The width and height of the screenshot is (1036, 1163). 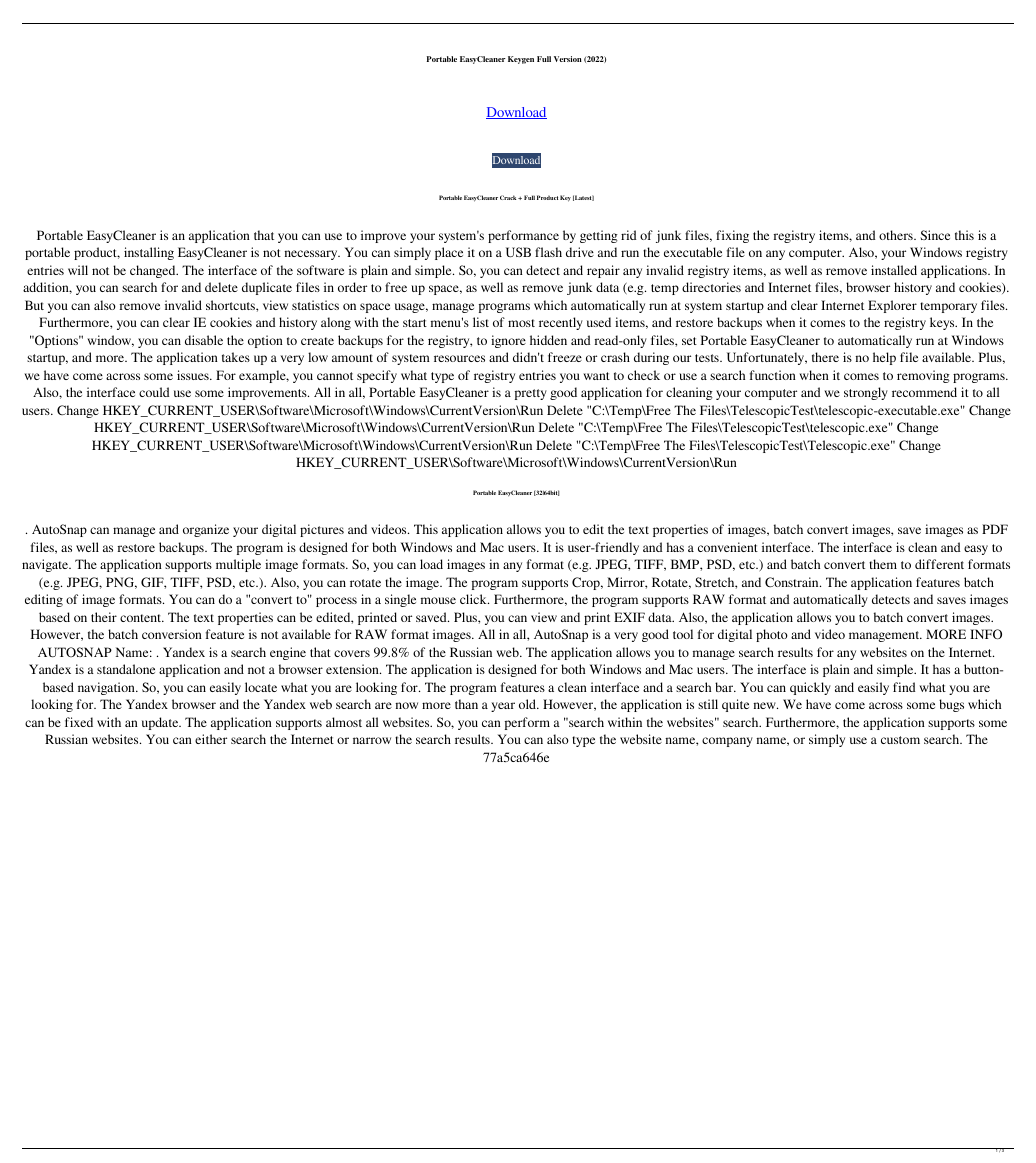 I want to click on PDF, so click(x=995, y=529).
